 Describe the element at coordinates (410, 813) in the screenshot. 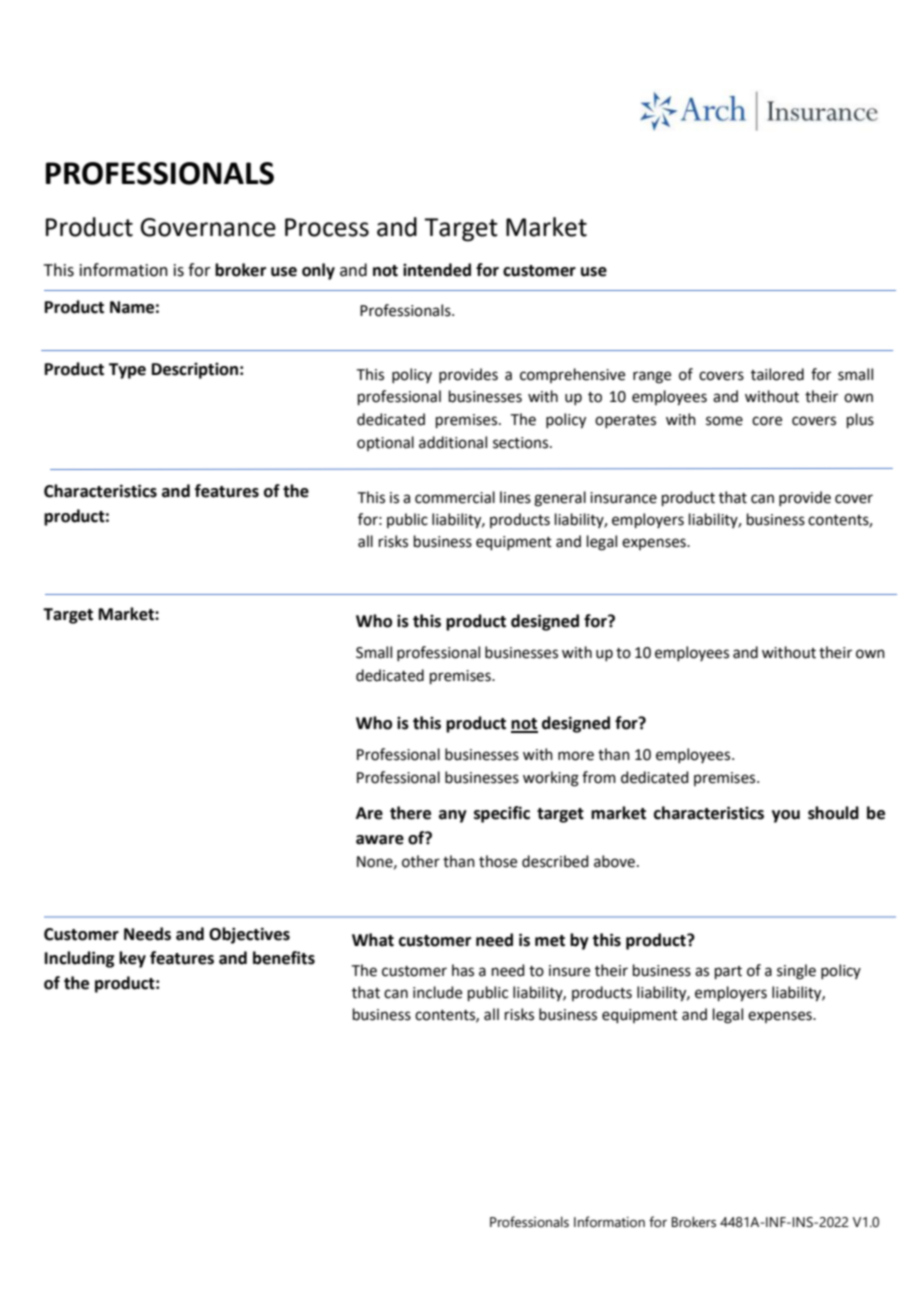

I see `there` at that location.
